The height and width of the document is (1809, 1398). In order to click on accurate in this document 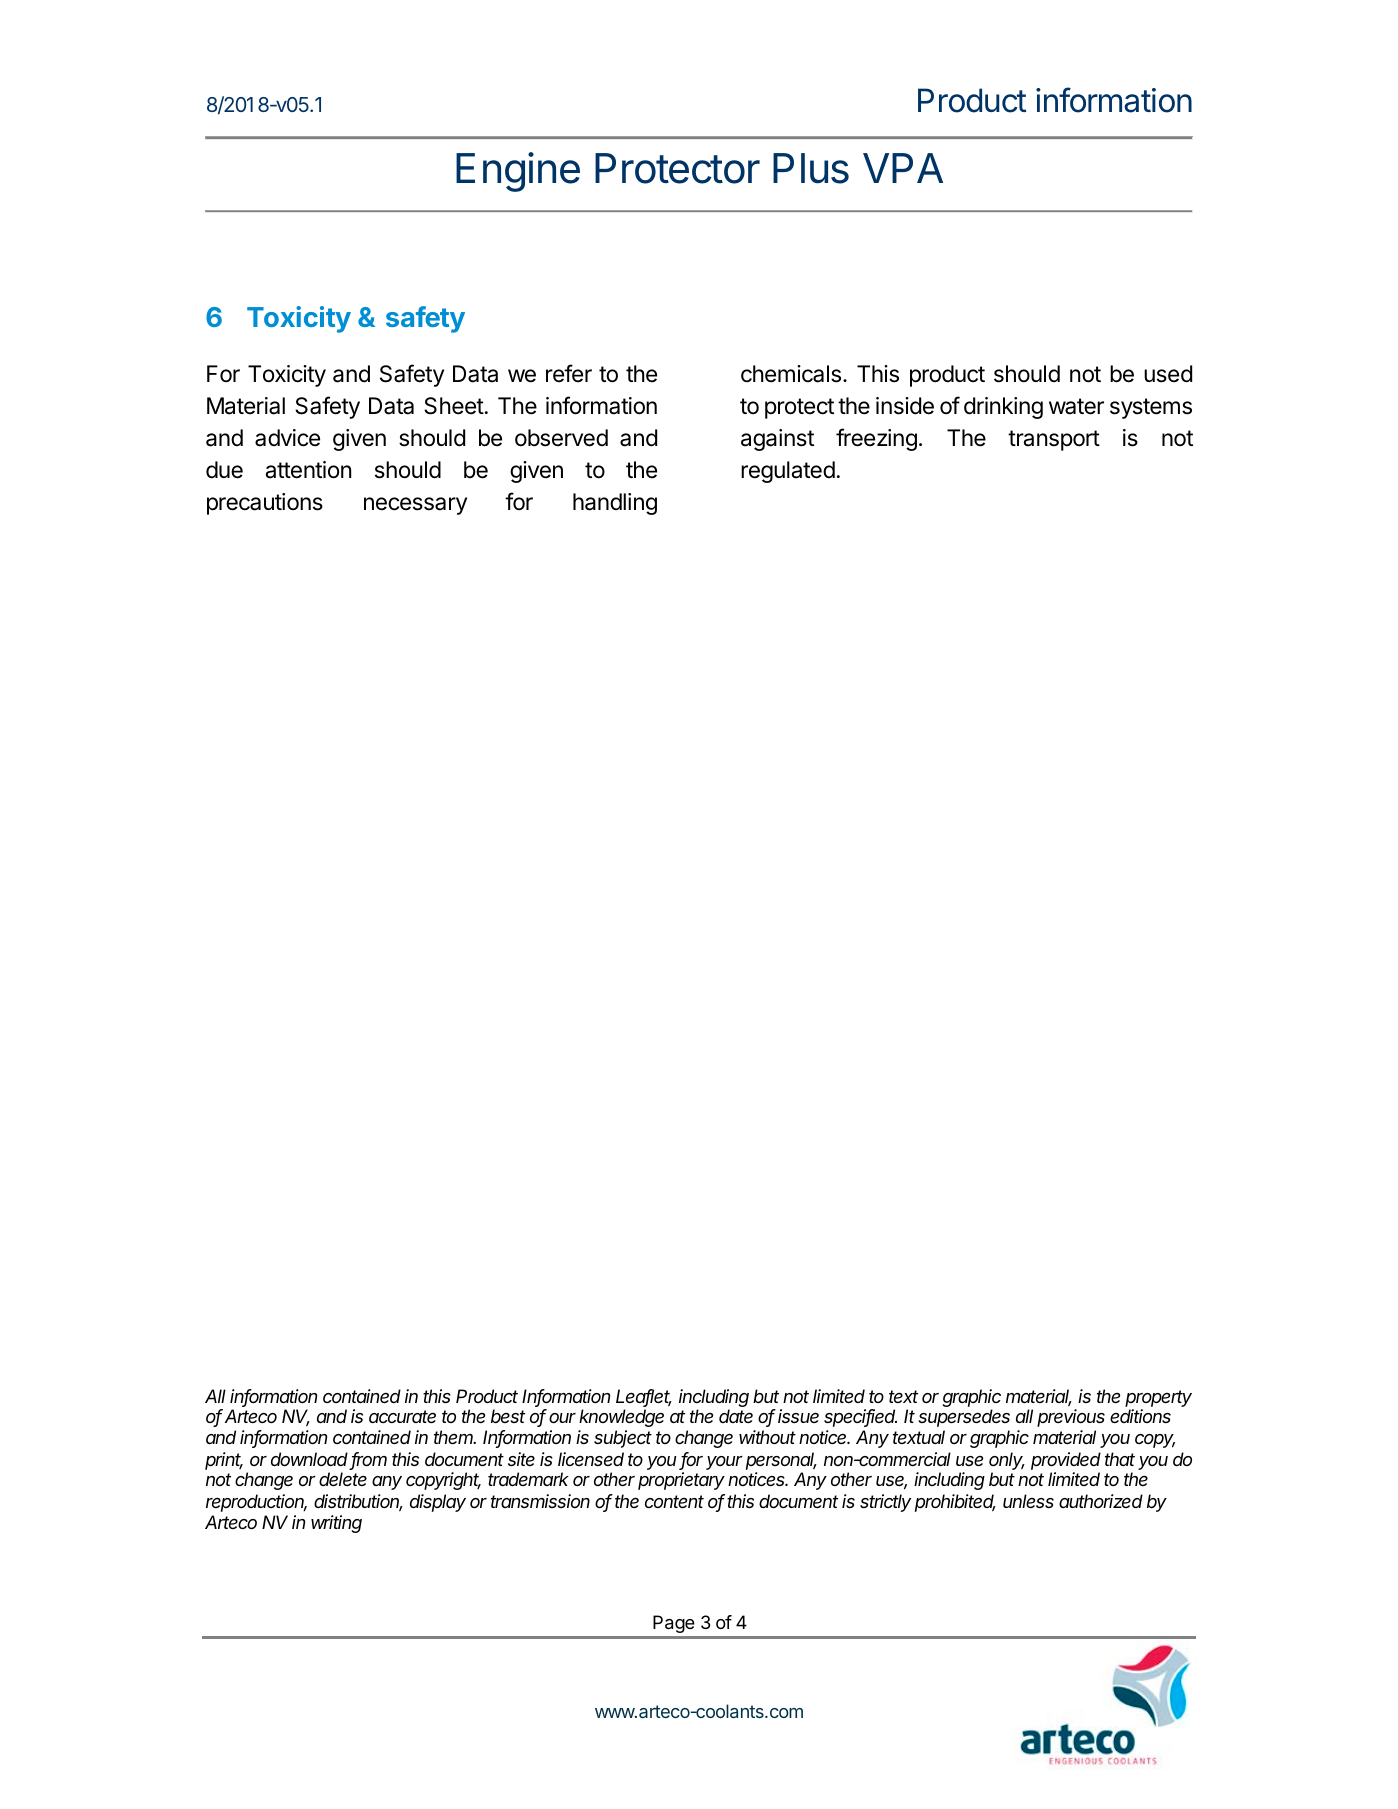, I will do `click(402, 1416)`.
